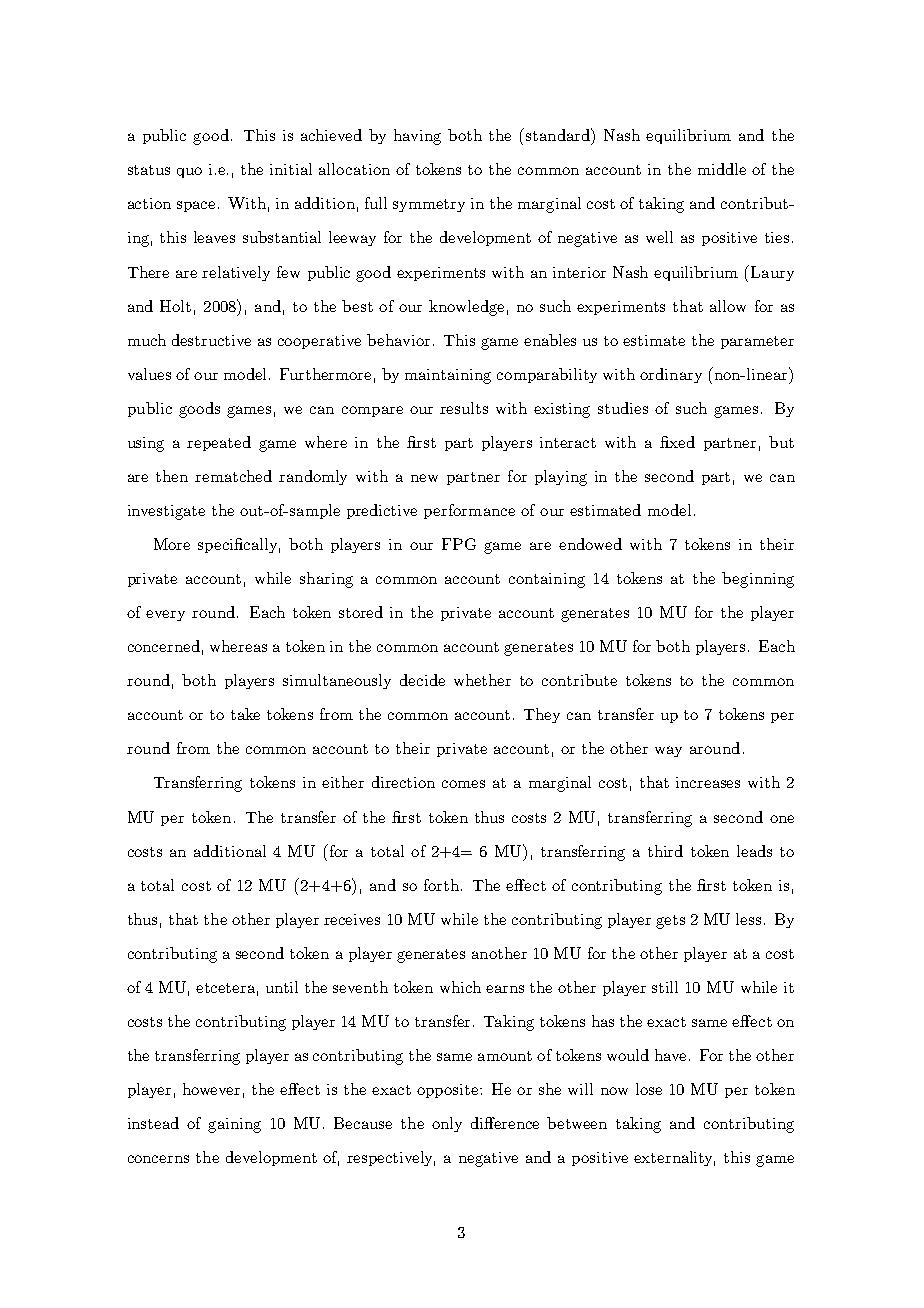  Describe the element at coordinates (708, 782) in the screenshot. I see `increases` at that location.
